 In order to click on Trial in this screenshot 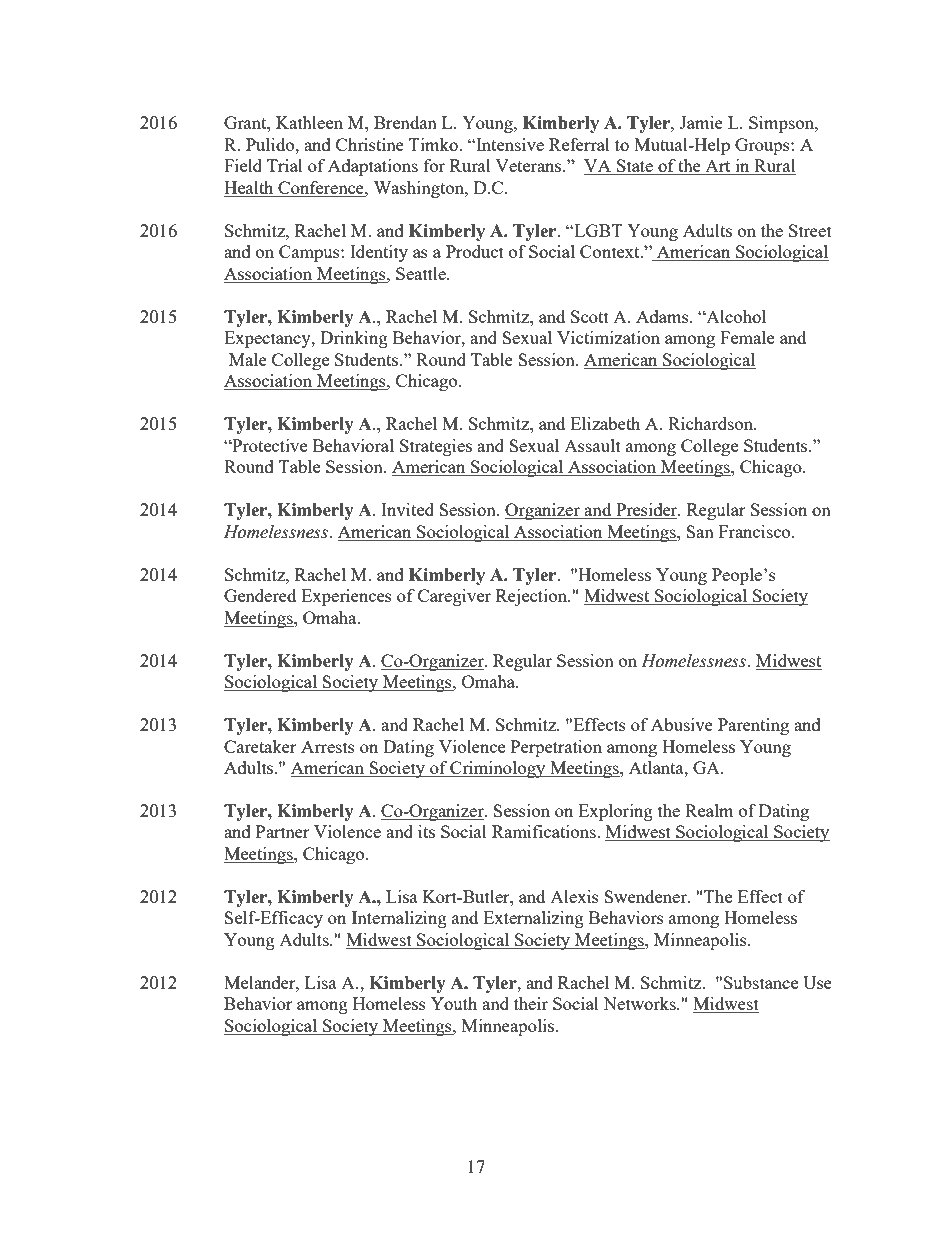, I will do `click(285, 165)`.
